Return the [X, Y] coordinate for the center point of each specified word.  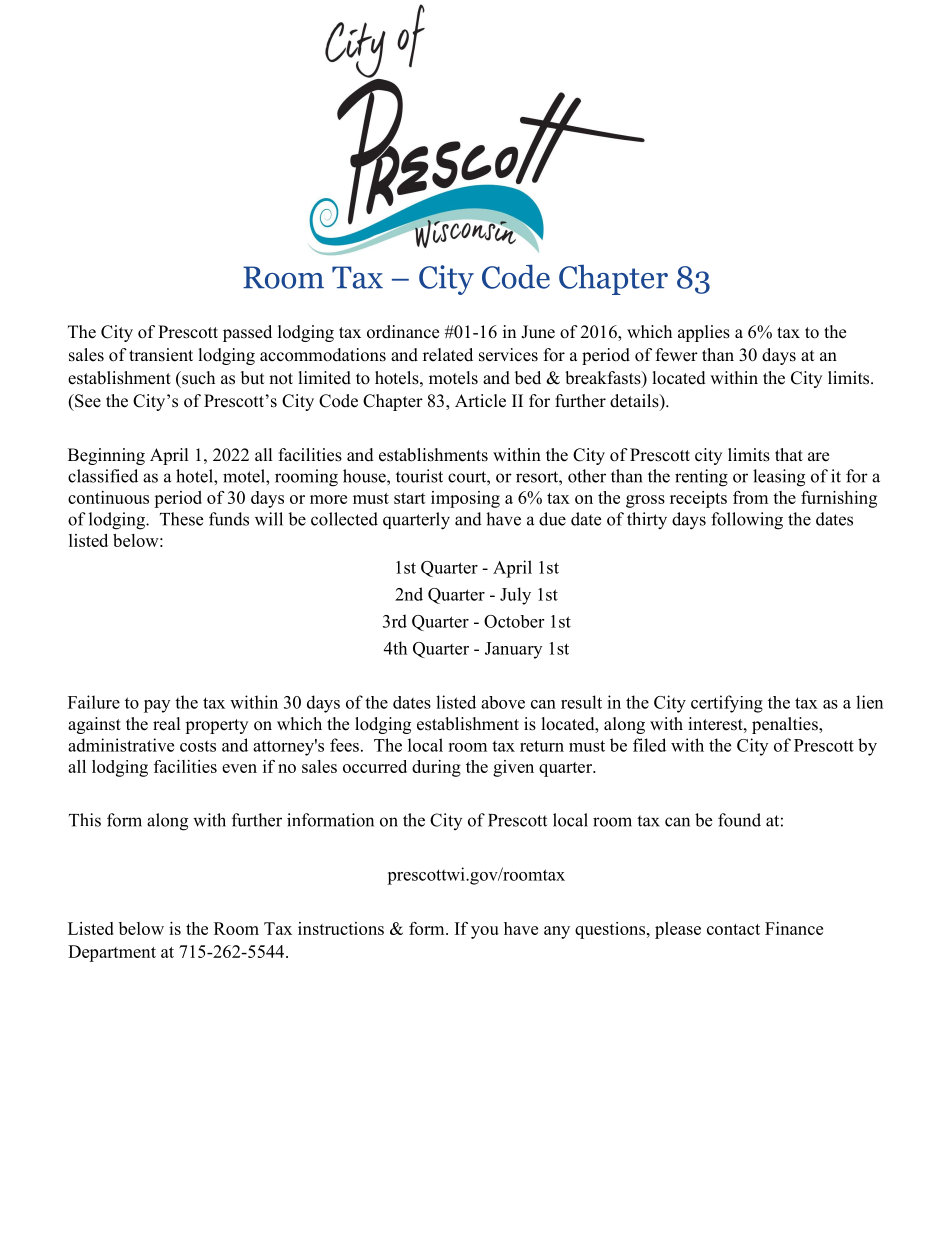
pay [157, 706]
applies [704, 333]
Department [112, 953]
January [513, 650]
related [448, 355]
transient [161, 355]
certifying [727, 704]
